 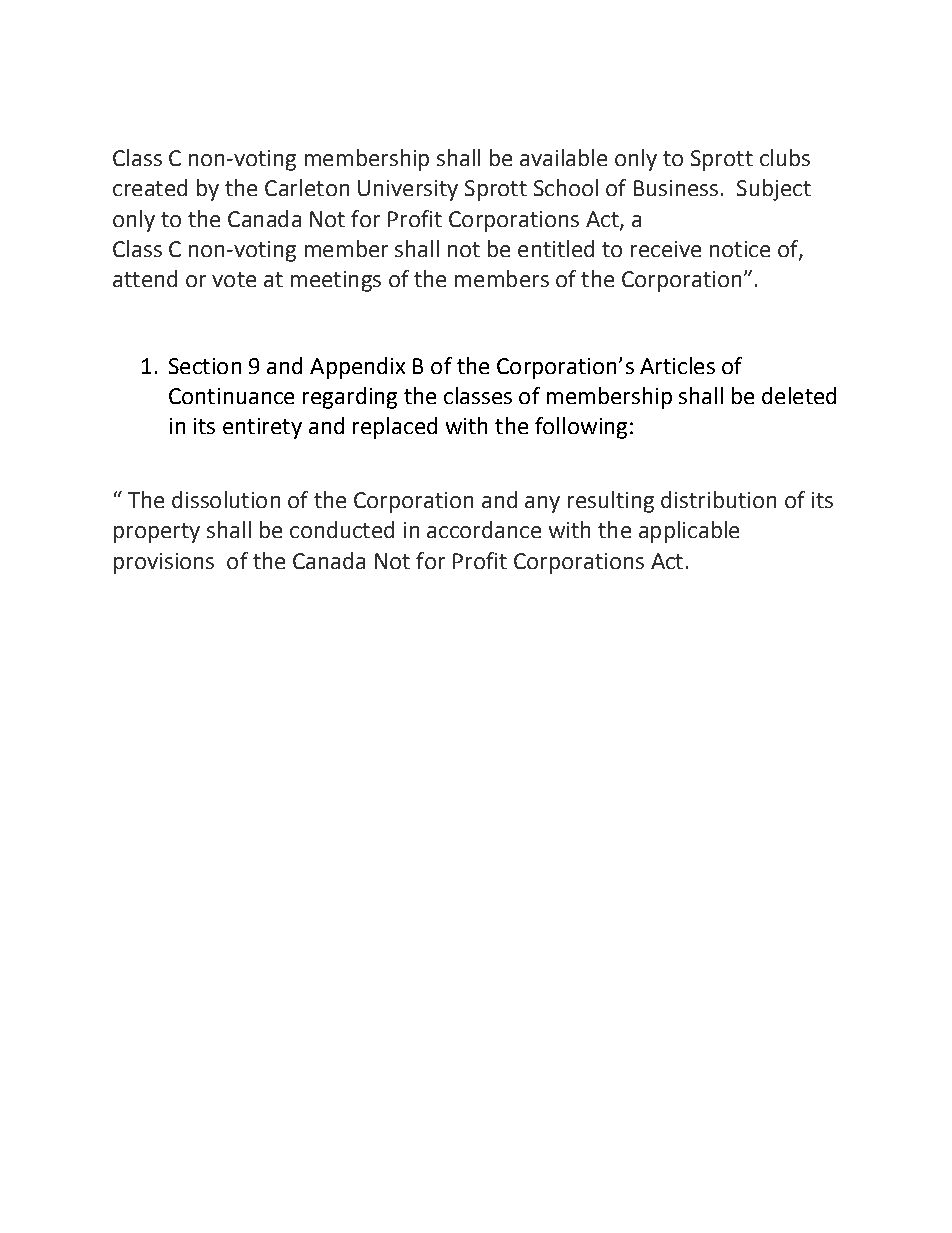 What do you see at coordinates (262, 428) in the screenshot?
I see `entirety` at bounding box center [262, 428].
